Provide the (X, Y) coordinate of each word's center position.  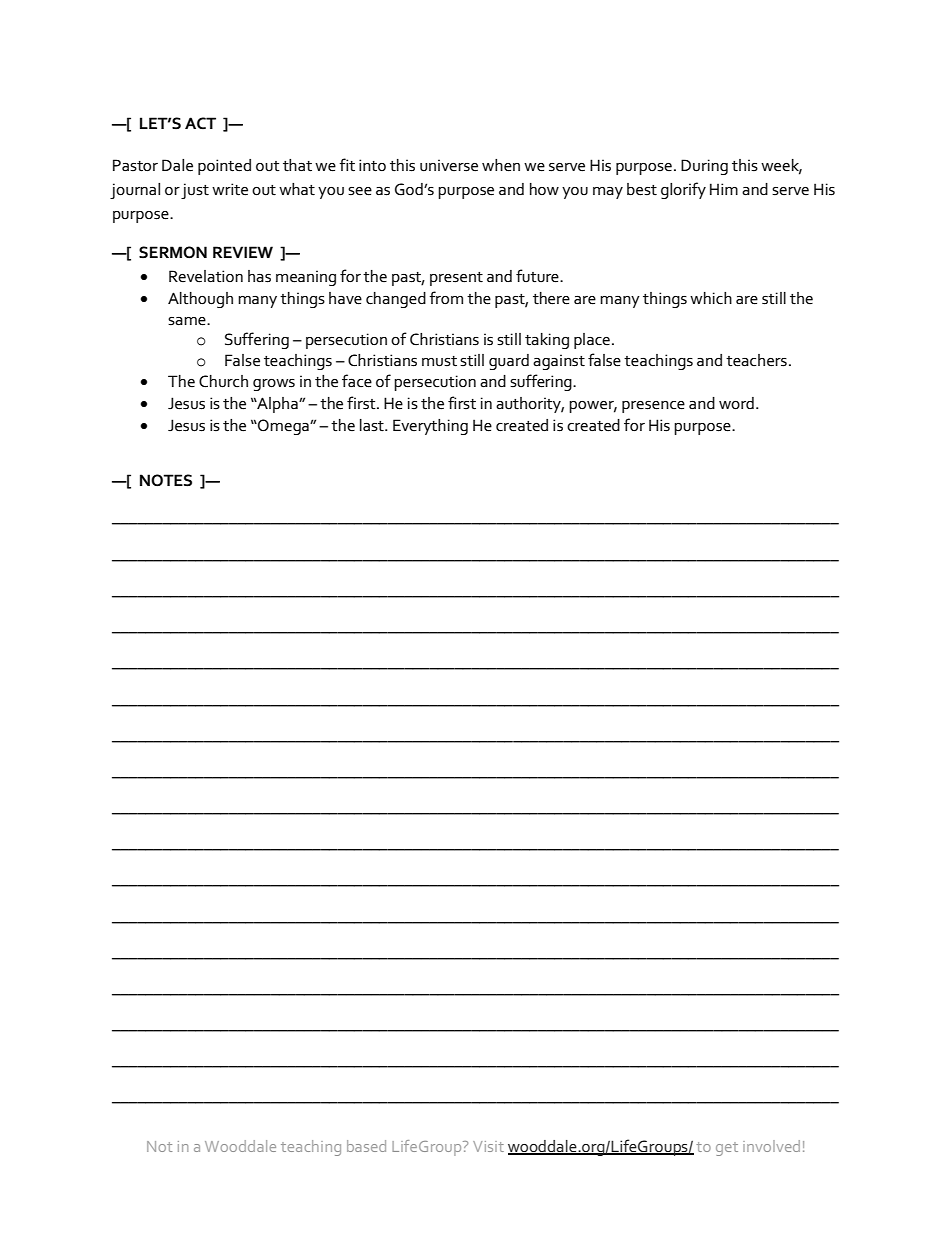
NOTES (166, 480)
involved (771, 1146)
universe (449, 165)
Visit (488, 1146)
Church (223, 381)
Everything (430, 427)
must (439, 361)
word (736, 403)
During (704, 167)
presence (653, 407)
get (727, 1149)
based (366, 1146)
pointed (224, 167)
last (373, 425)
